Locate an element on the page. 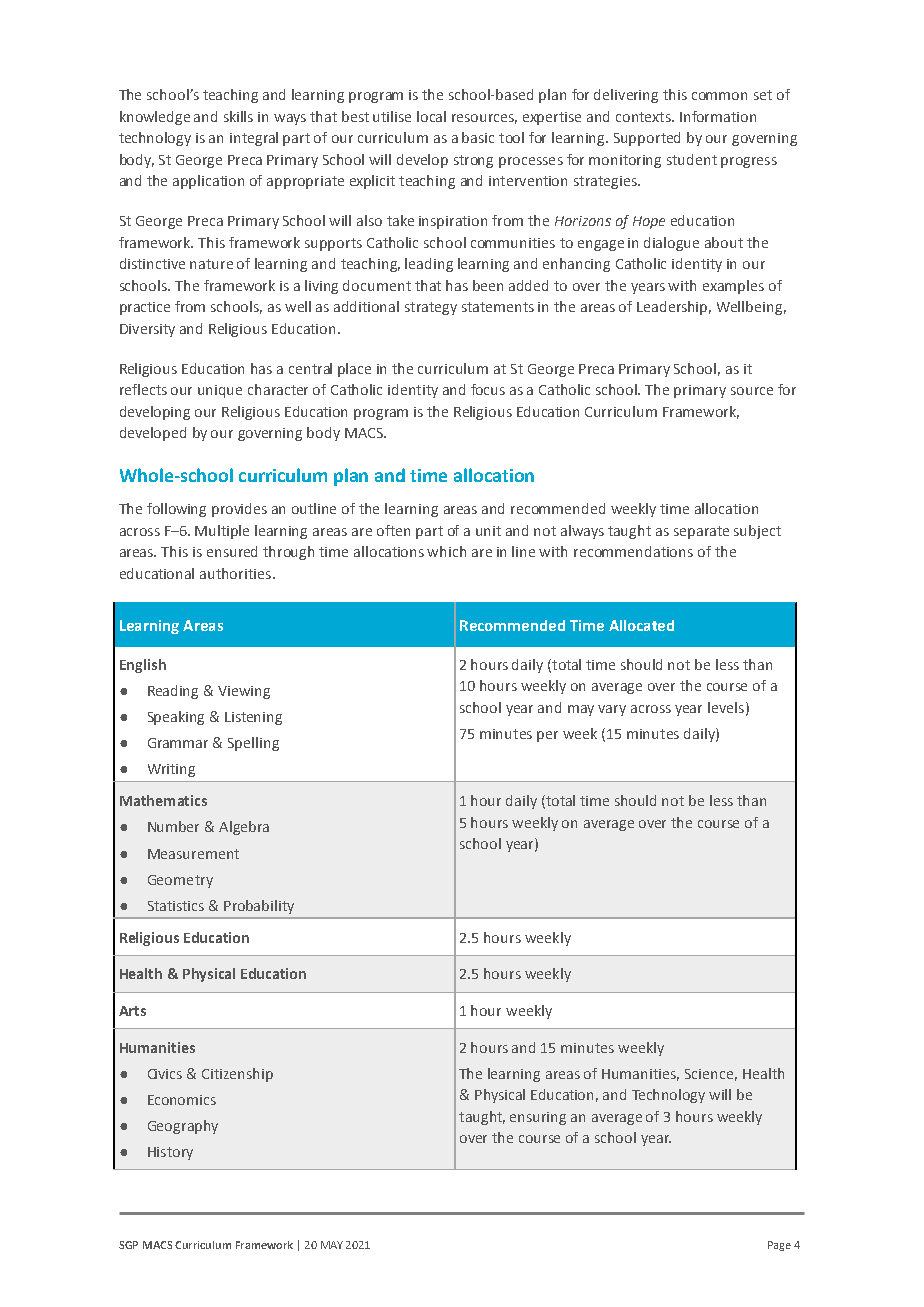 This image has height=1307, width=924. Information is located at coordinates (718, 116).
